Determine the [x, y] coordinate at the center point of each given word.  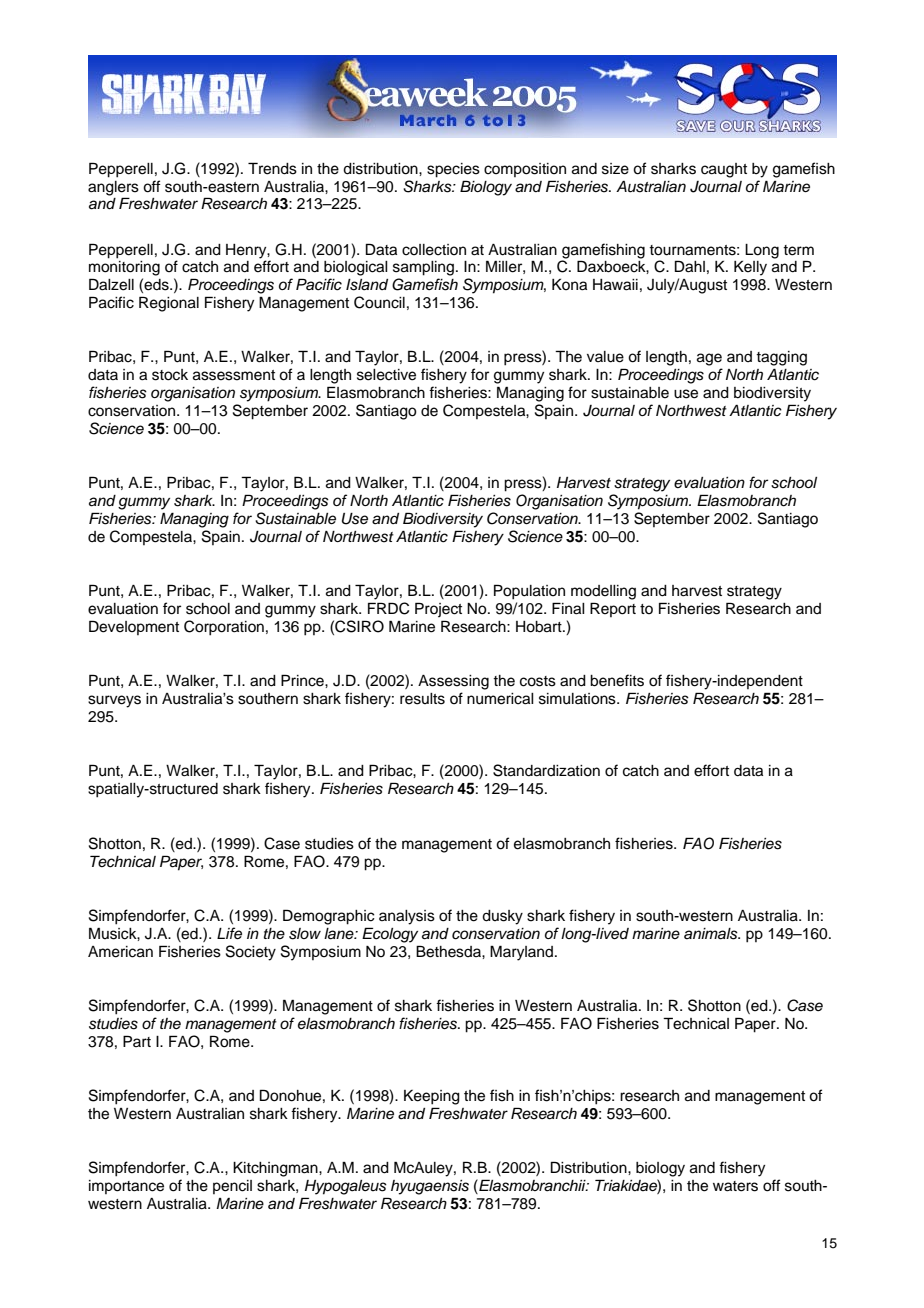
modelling [603, 592]
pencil [232, 1187]
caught [724, 170]
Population [529, 592]
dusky [502, 917]
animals [712, 934]
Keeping [432, 1097]
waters [735, 1186]
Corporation [224, 628]
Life [229, 933]
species [453, 170]
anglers [113, 189]
